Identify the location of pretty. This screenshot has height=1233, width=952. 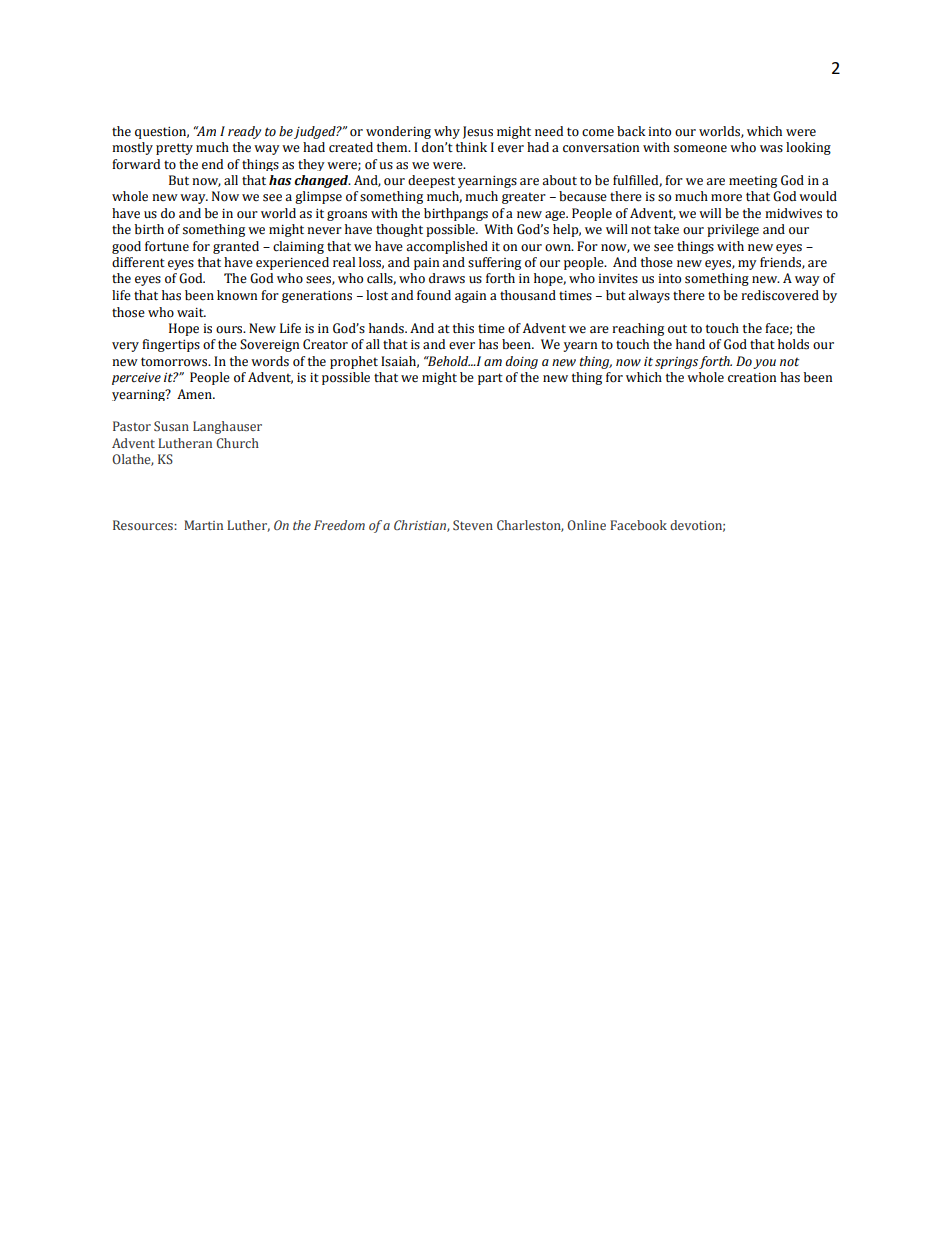
(174, 149).
